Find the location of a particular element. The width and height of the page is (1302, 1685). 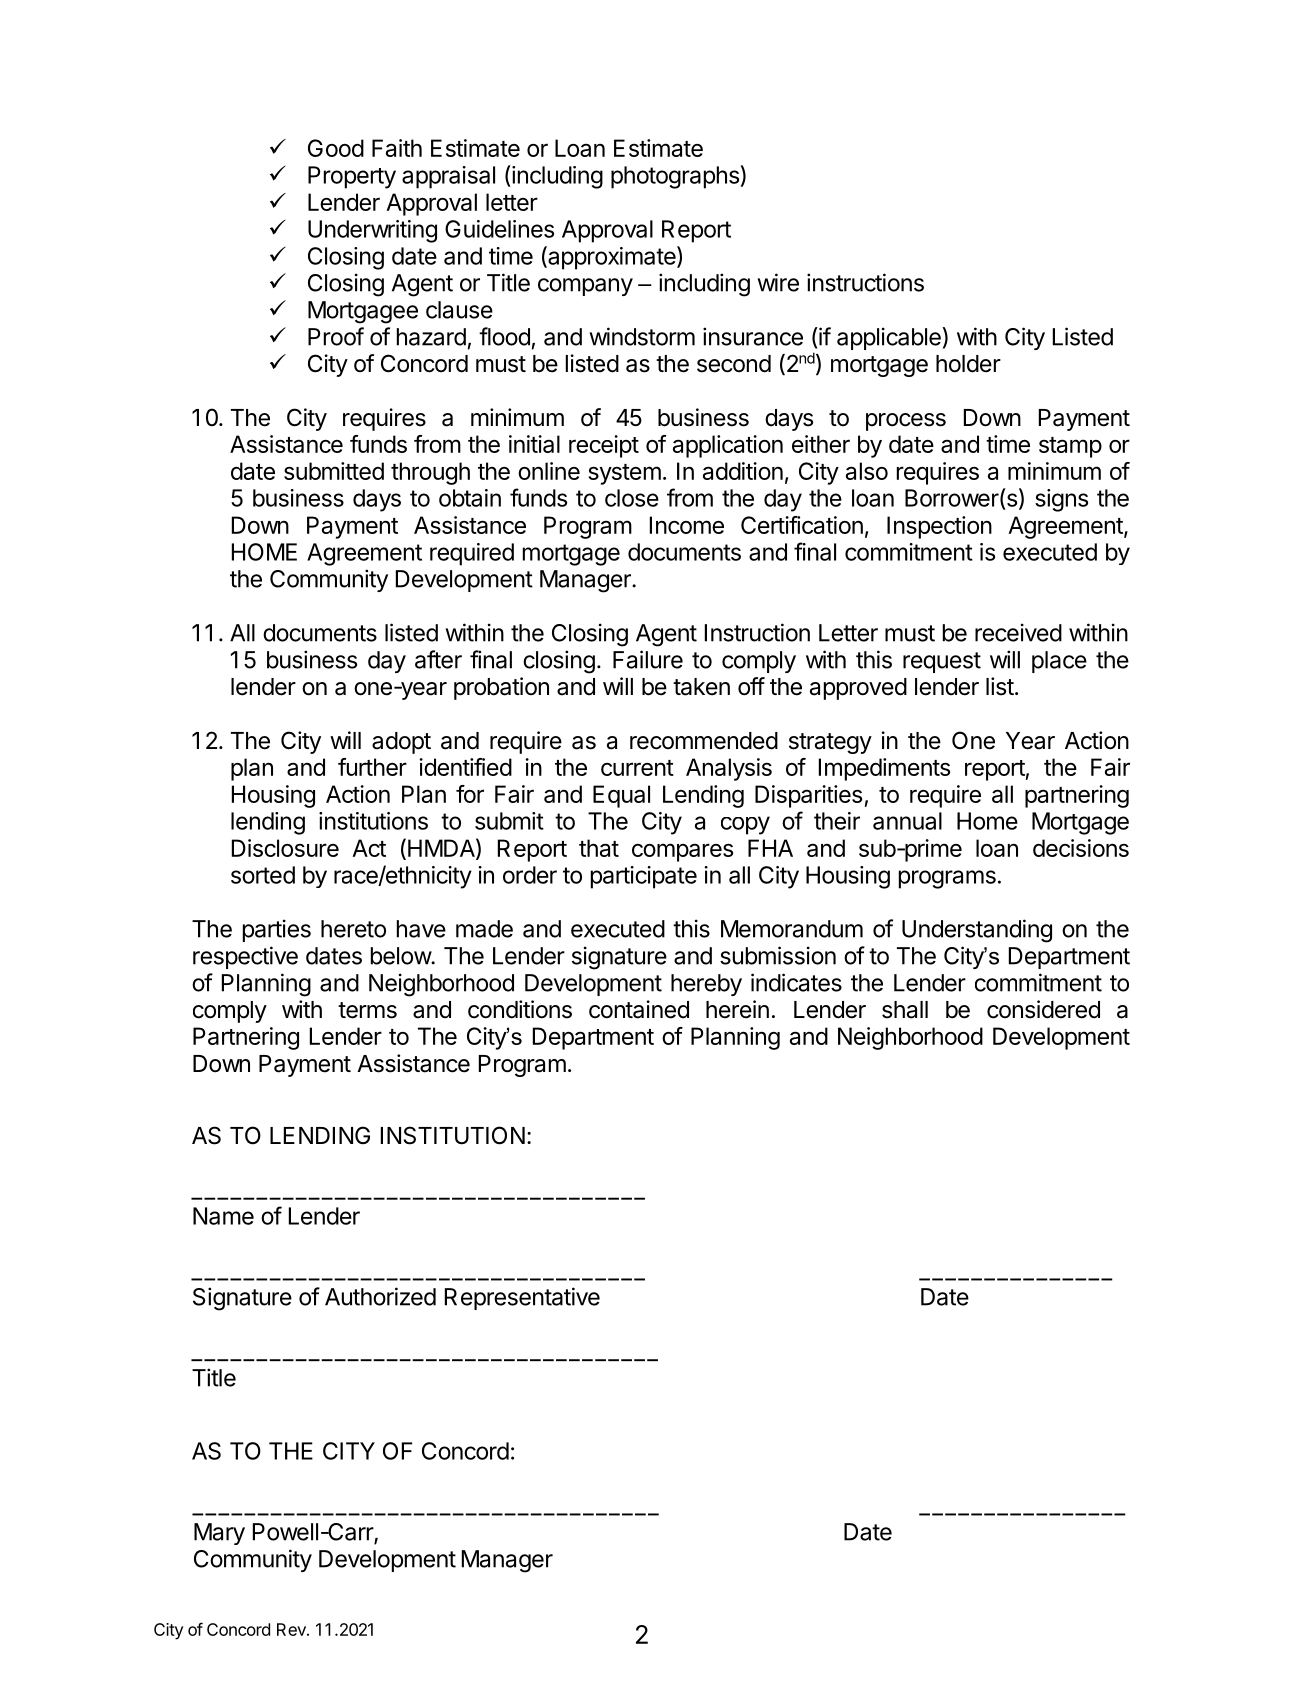

received is located at coordinates (1018, 632).
